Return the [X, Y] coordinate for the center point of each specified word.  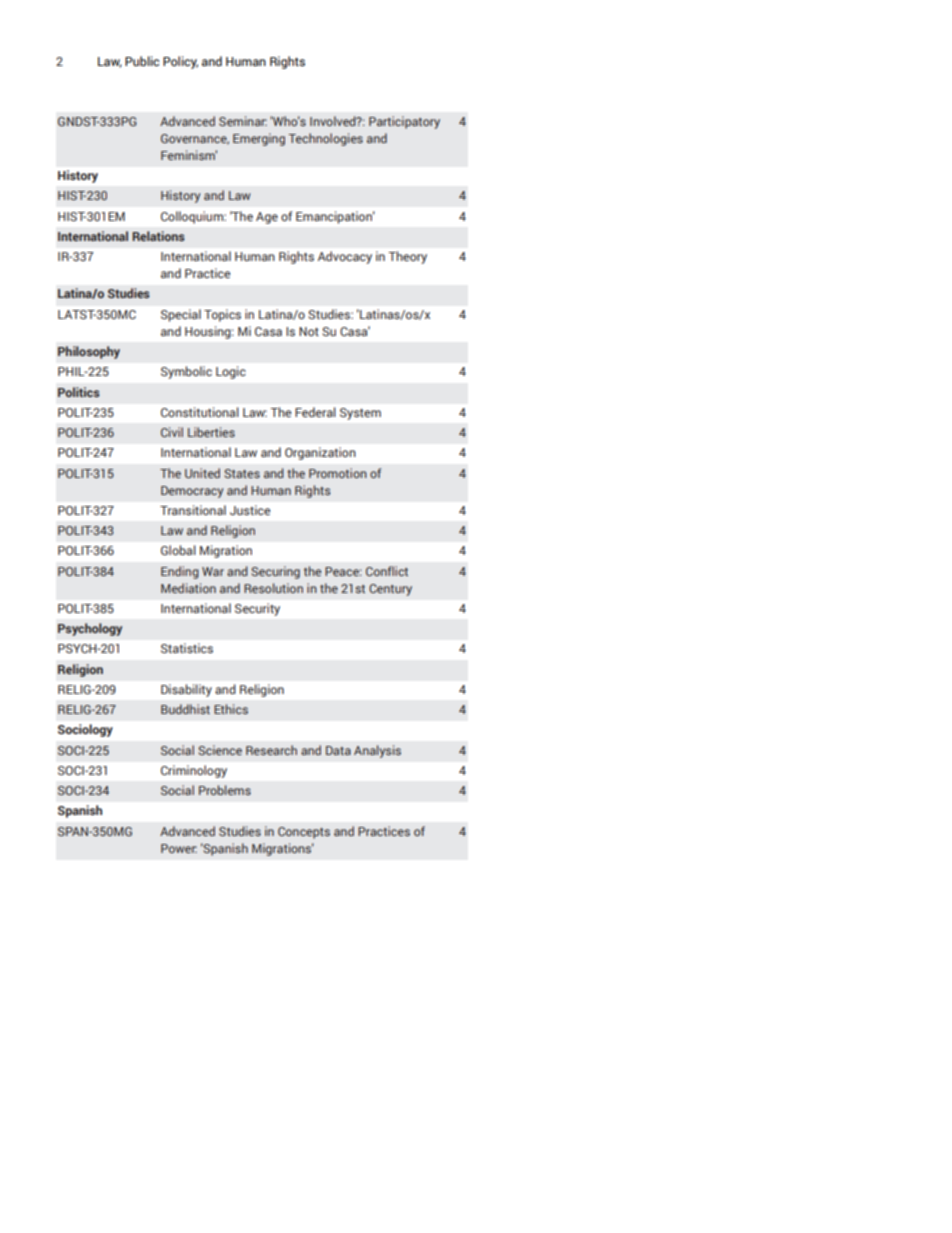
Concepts [304, 833]
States [242, 473]
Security [257, 609]
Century [390, 590]
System [360, 414]
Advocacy [345, 257]
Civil [172, 432]
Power [179, 848]
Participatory [404, 122]
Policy [180, 62]
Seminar [243, 121]
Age [267, 218]
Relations [158, 236]
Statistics [187, 648]
